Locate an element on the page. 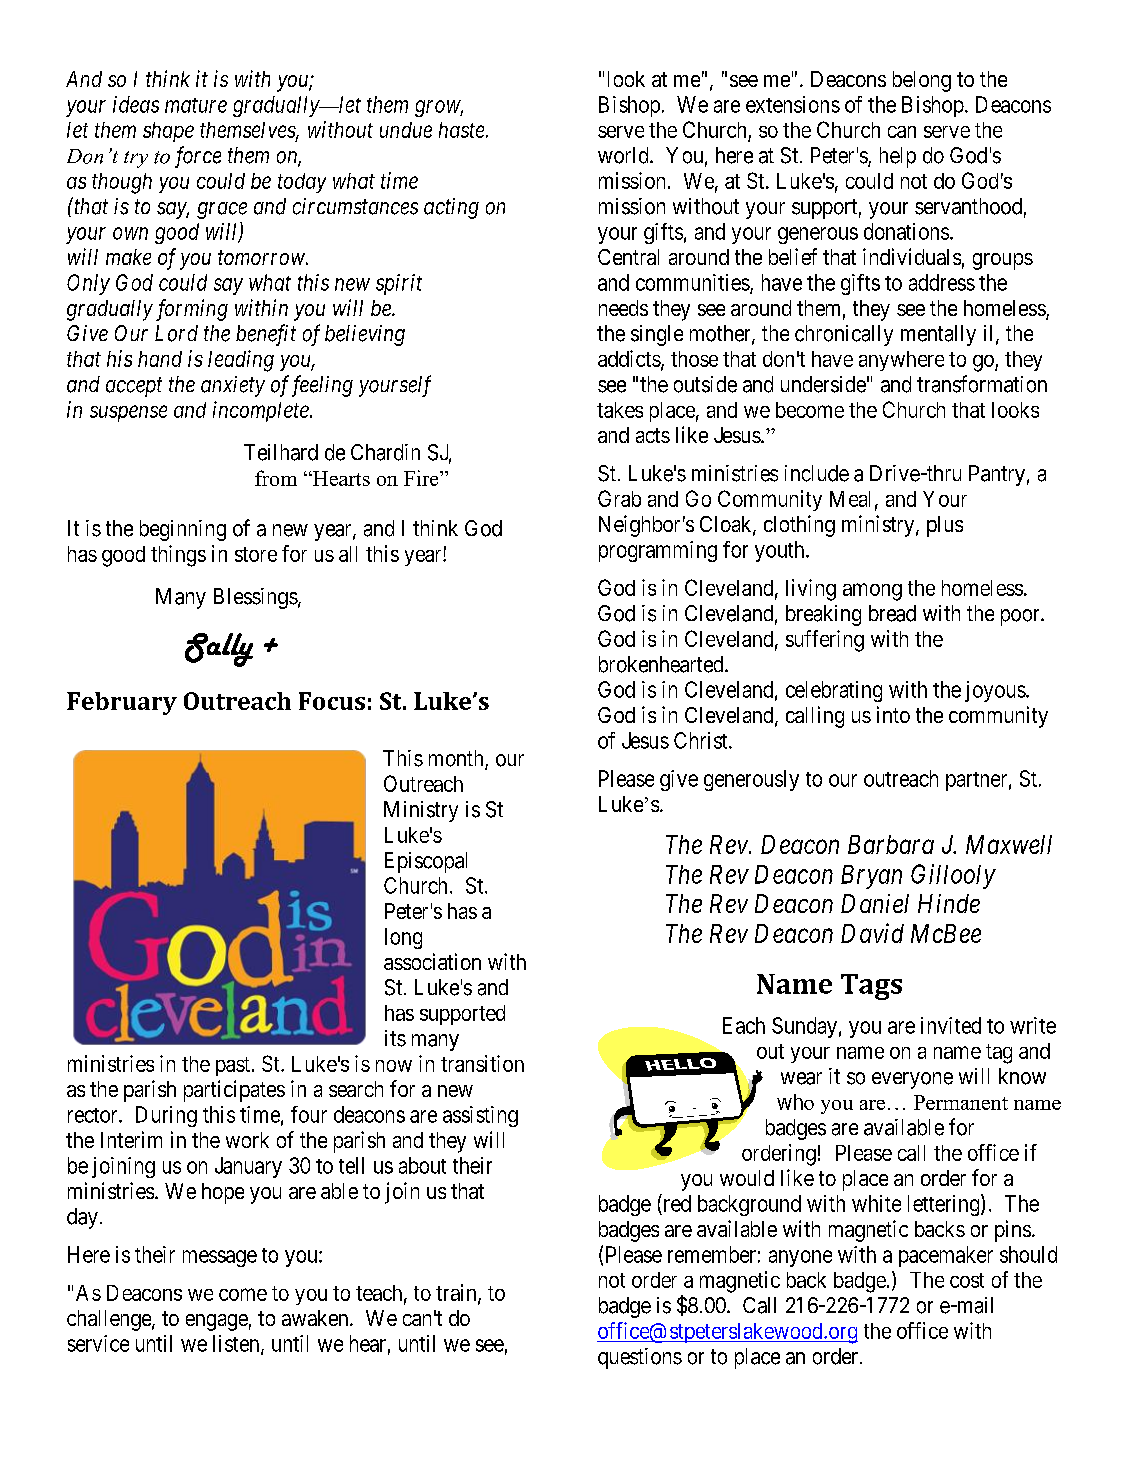 This document has width=1128, height=1460. world is located at coordinates (624, 155).
